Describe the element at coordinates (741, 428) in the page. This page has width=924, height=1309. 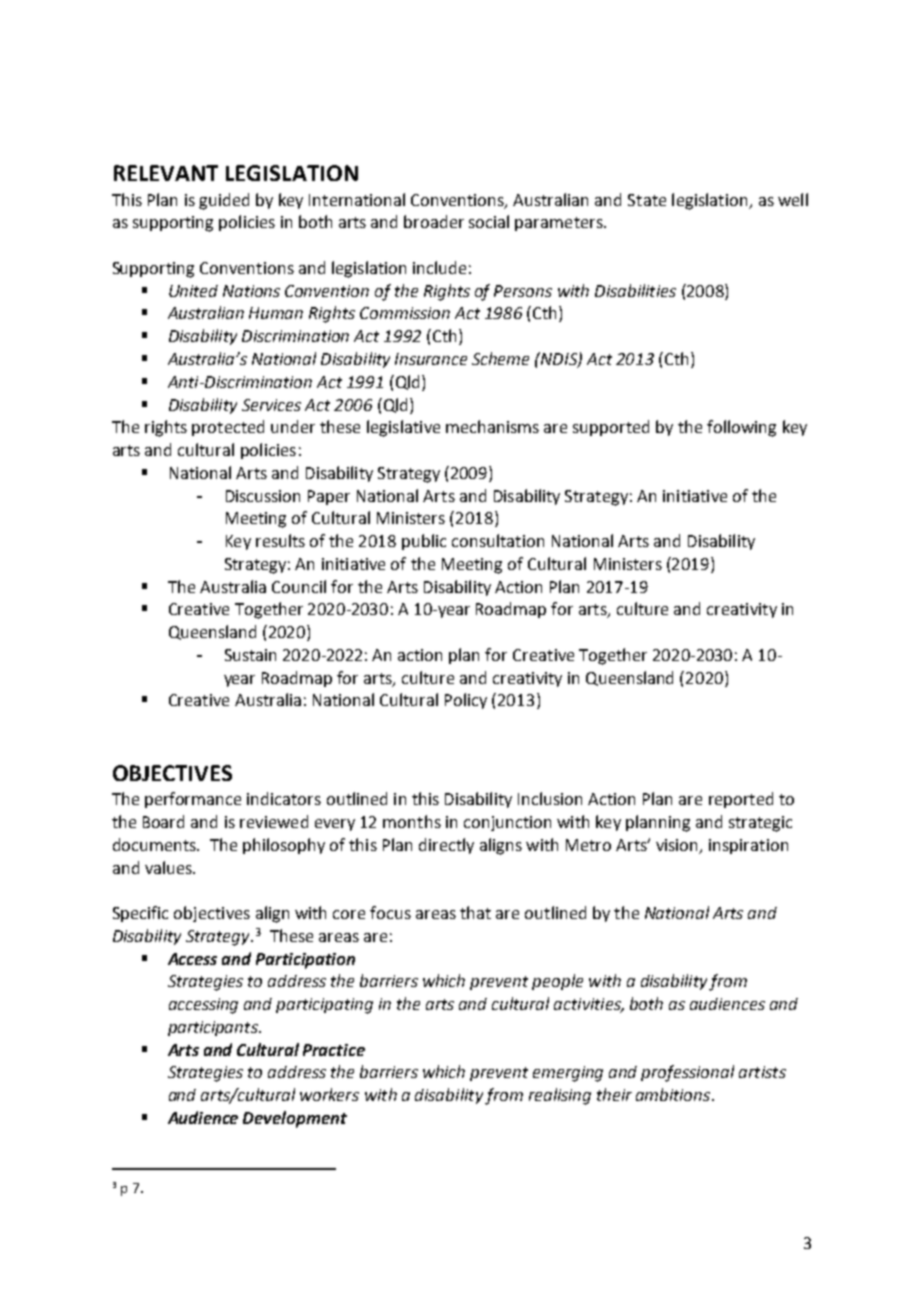
I see `following` at that location.
